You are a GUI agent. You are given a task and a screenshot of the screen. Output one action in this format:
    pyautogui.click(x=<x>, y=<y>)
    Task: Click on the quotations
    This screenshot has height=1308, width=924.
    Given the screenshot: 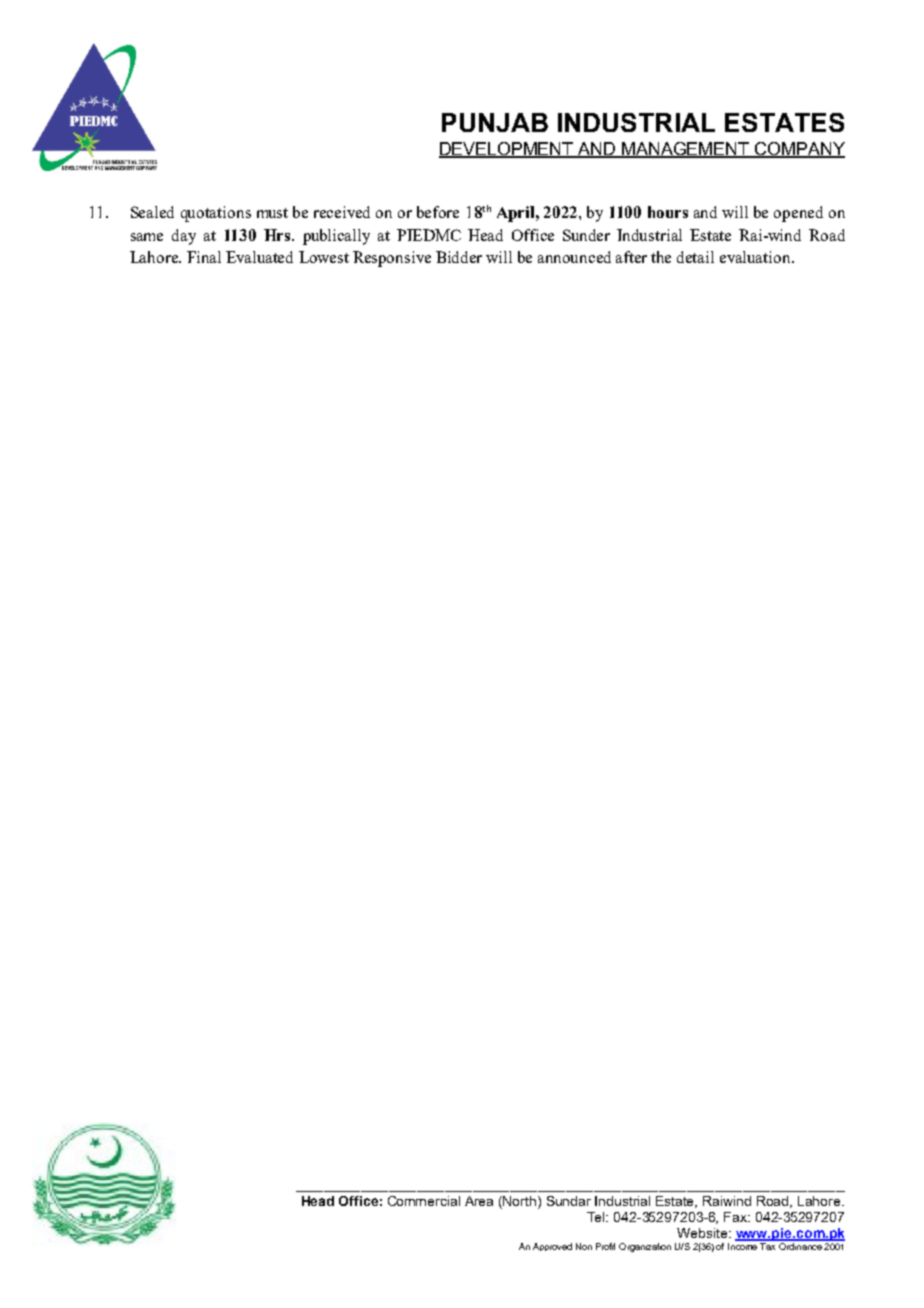 What is the action you would take?
    pyautogui.click(x=216, y=214)
